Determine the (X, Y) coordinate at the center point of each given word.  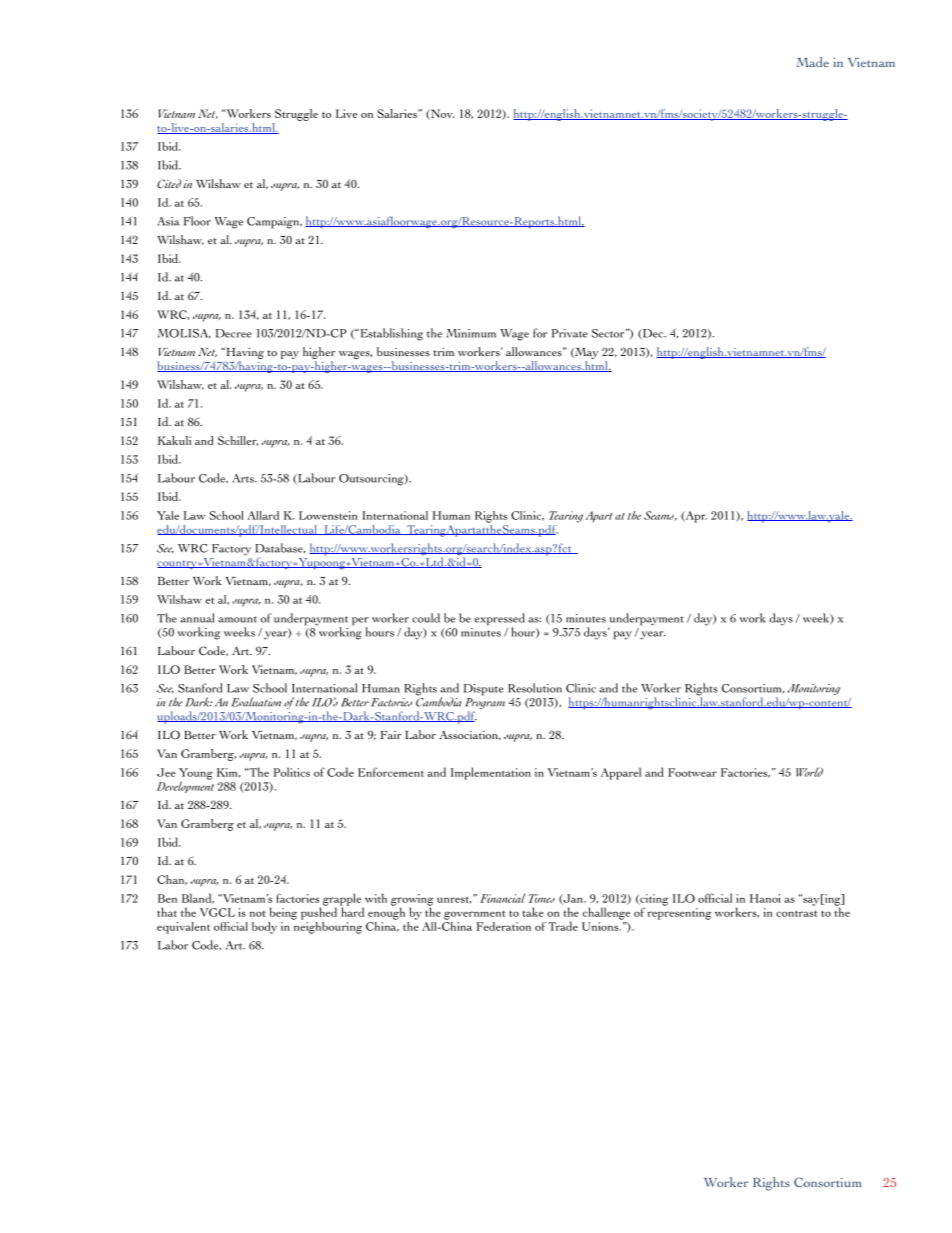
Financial (502, 898)
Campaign (274, 223)
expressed (500, 620)
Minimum (471, 333)
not (258, 914)
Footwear (692, 772)
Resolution (535, 688)
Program (485, 705)
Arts (244, 478)
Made (812, 62)
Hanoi (765, 898)
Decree (234, 333)
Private (570, 333)
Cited (169, 183)
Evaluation (256, 702)
